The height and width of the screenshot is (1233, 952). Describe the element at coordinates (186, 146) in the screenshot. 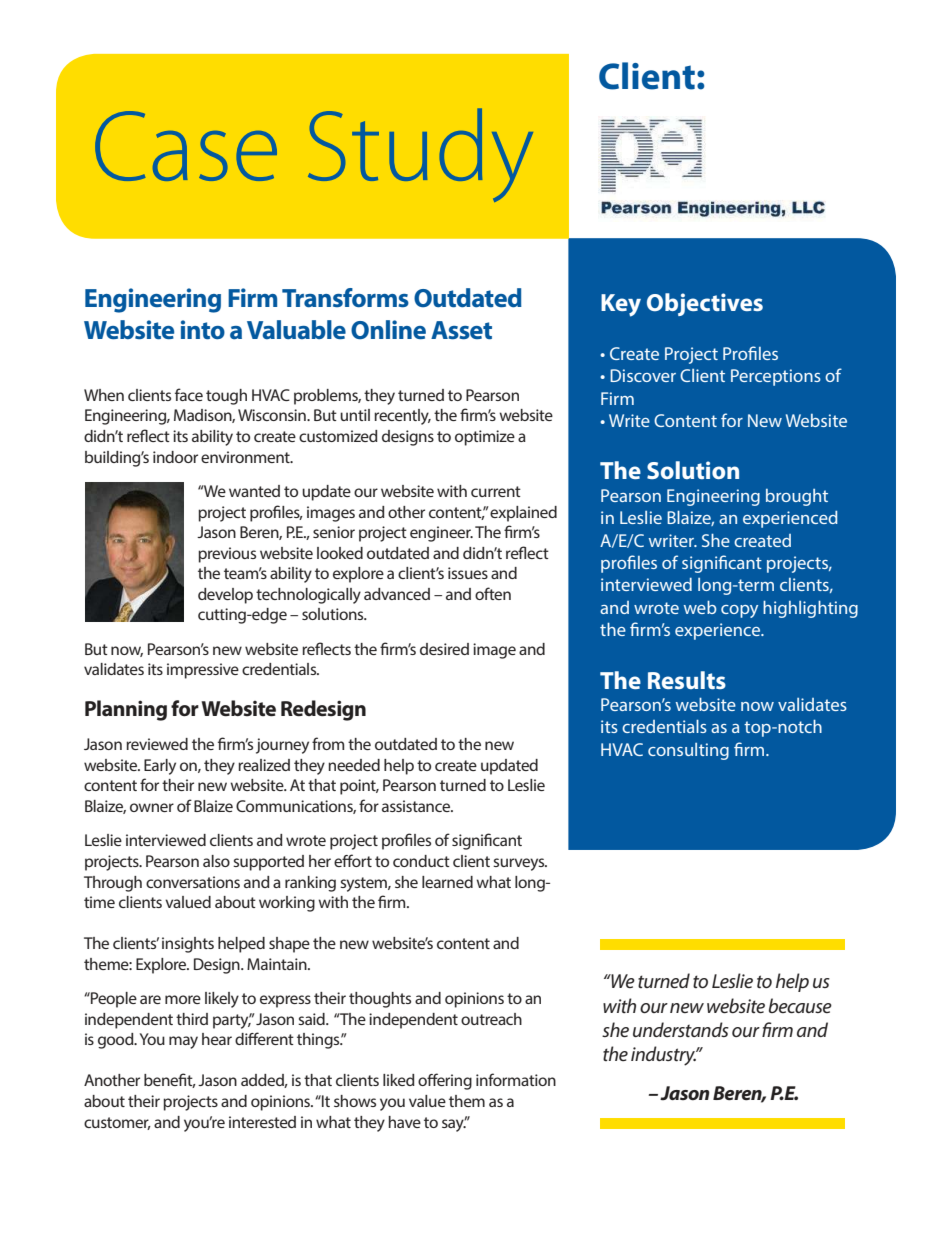

I see `Case` at that location.
